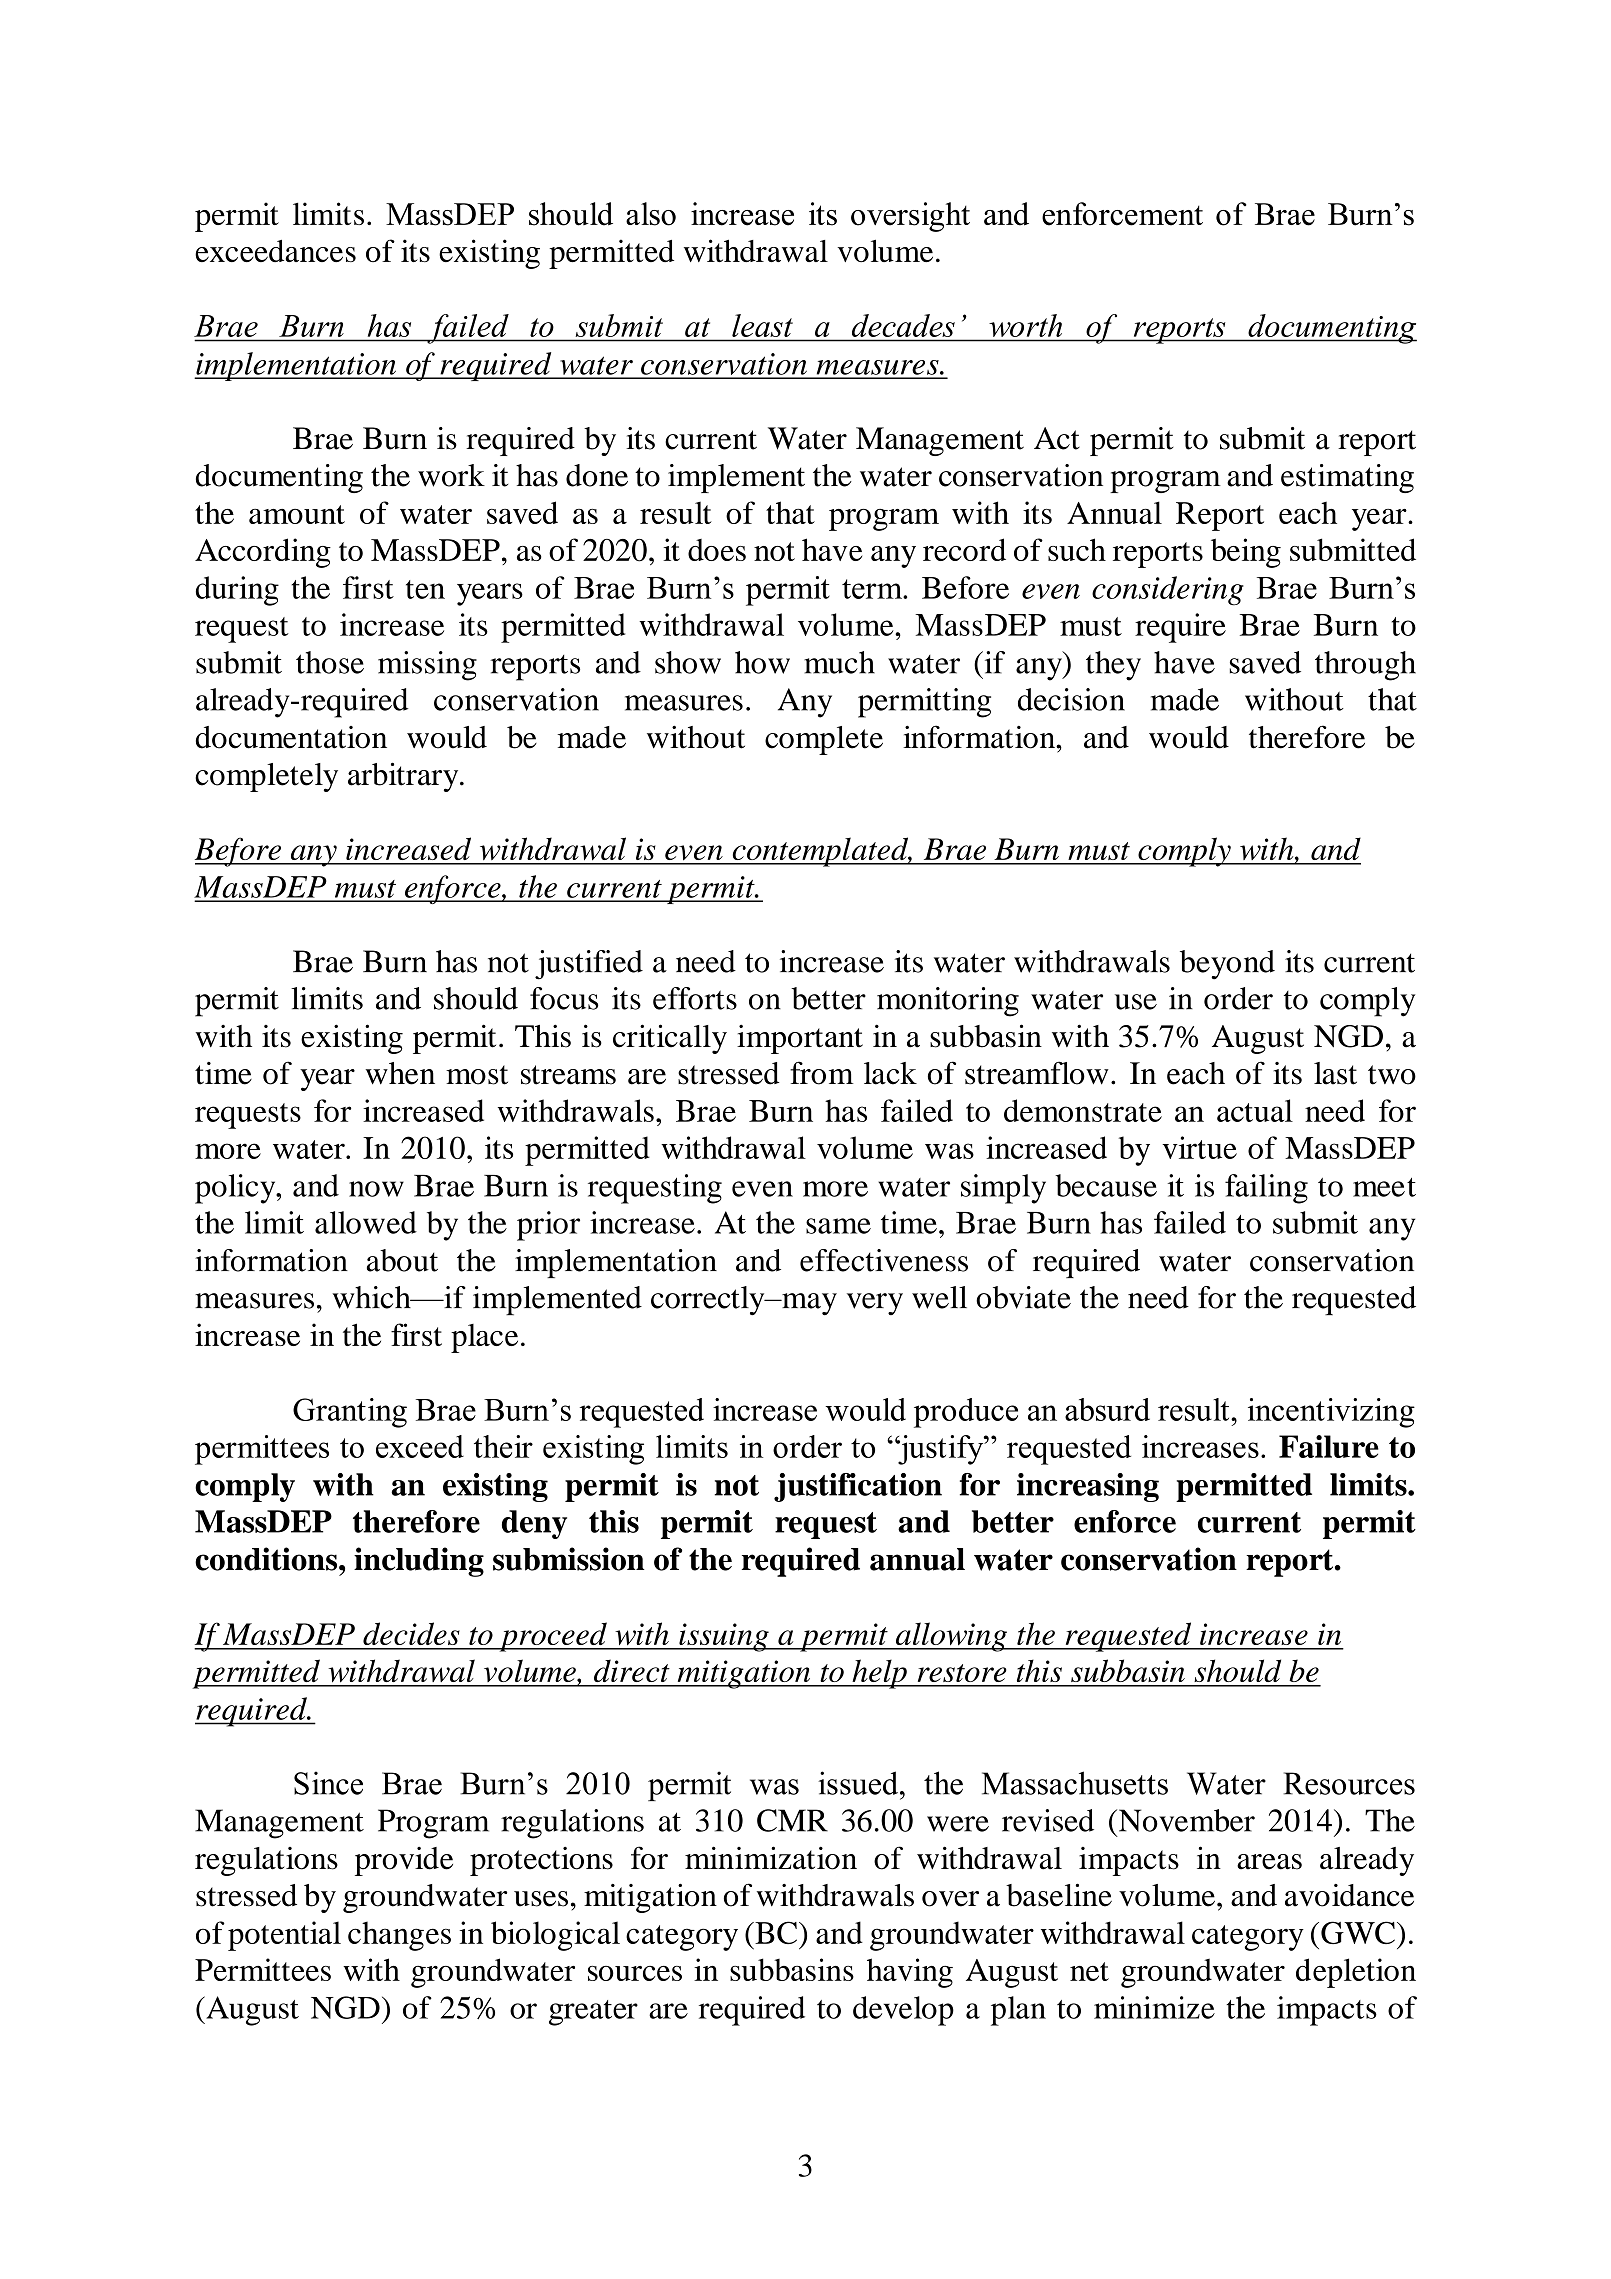  What do you see at coordinates (839, 662) in the screenshot?
I see `much` at bounding box center [839, 662].
